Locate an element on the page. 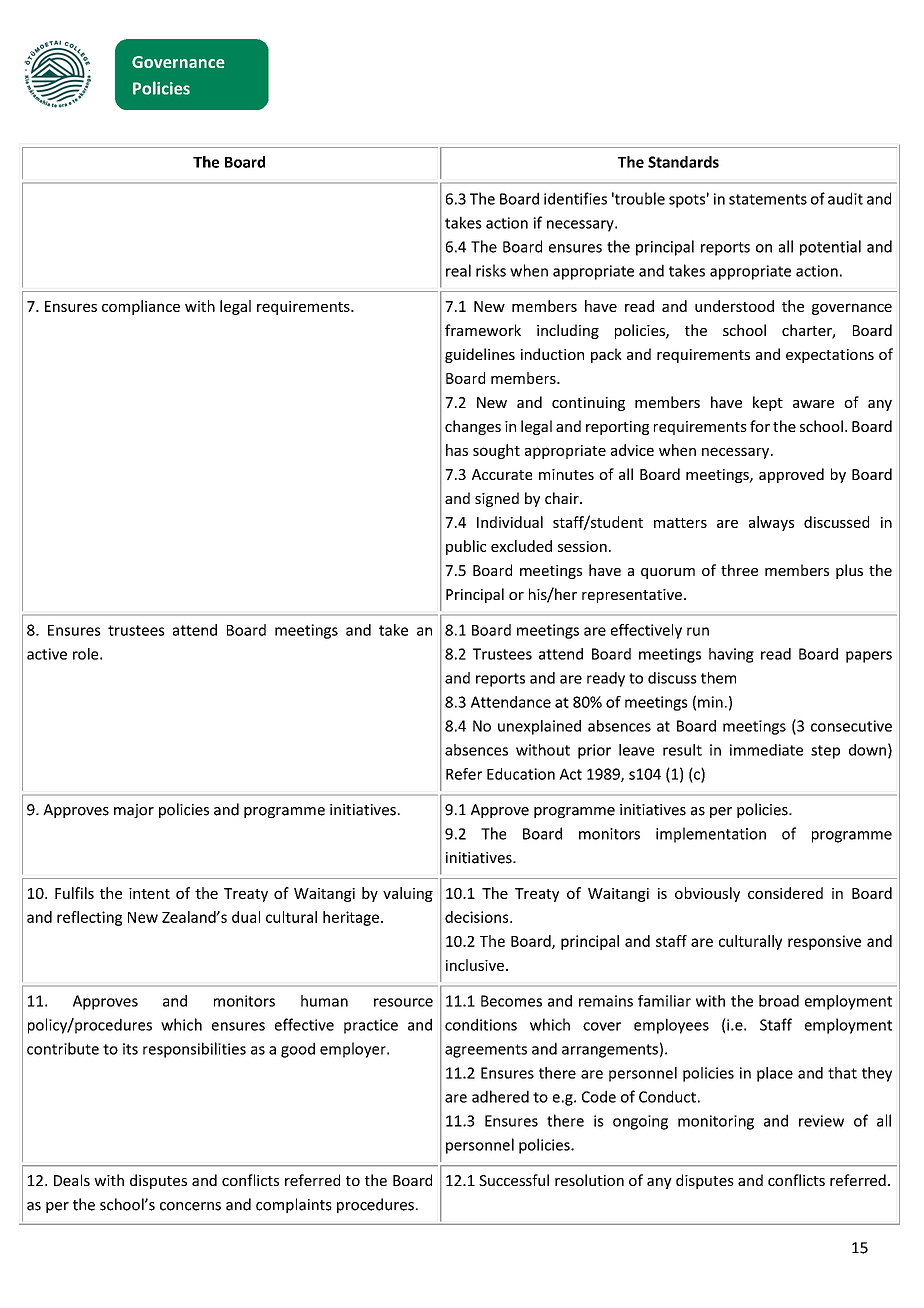 The height and width of the page is (1308, 924). major is located at coordinates (134, 811).
